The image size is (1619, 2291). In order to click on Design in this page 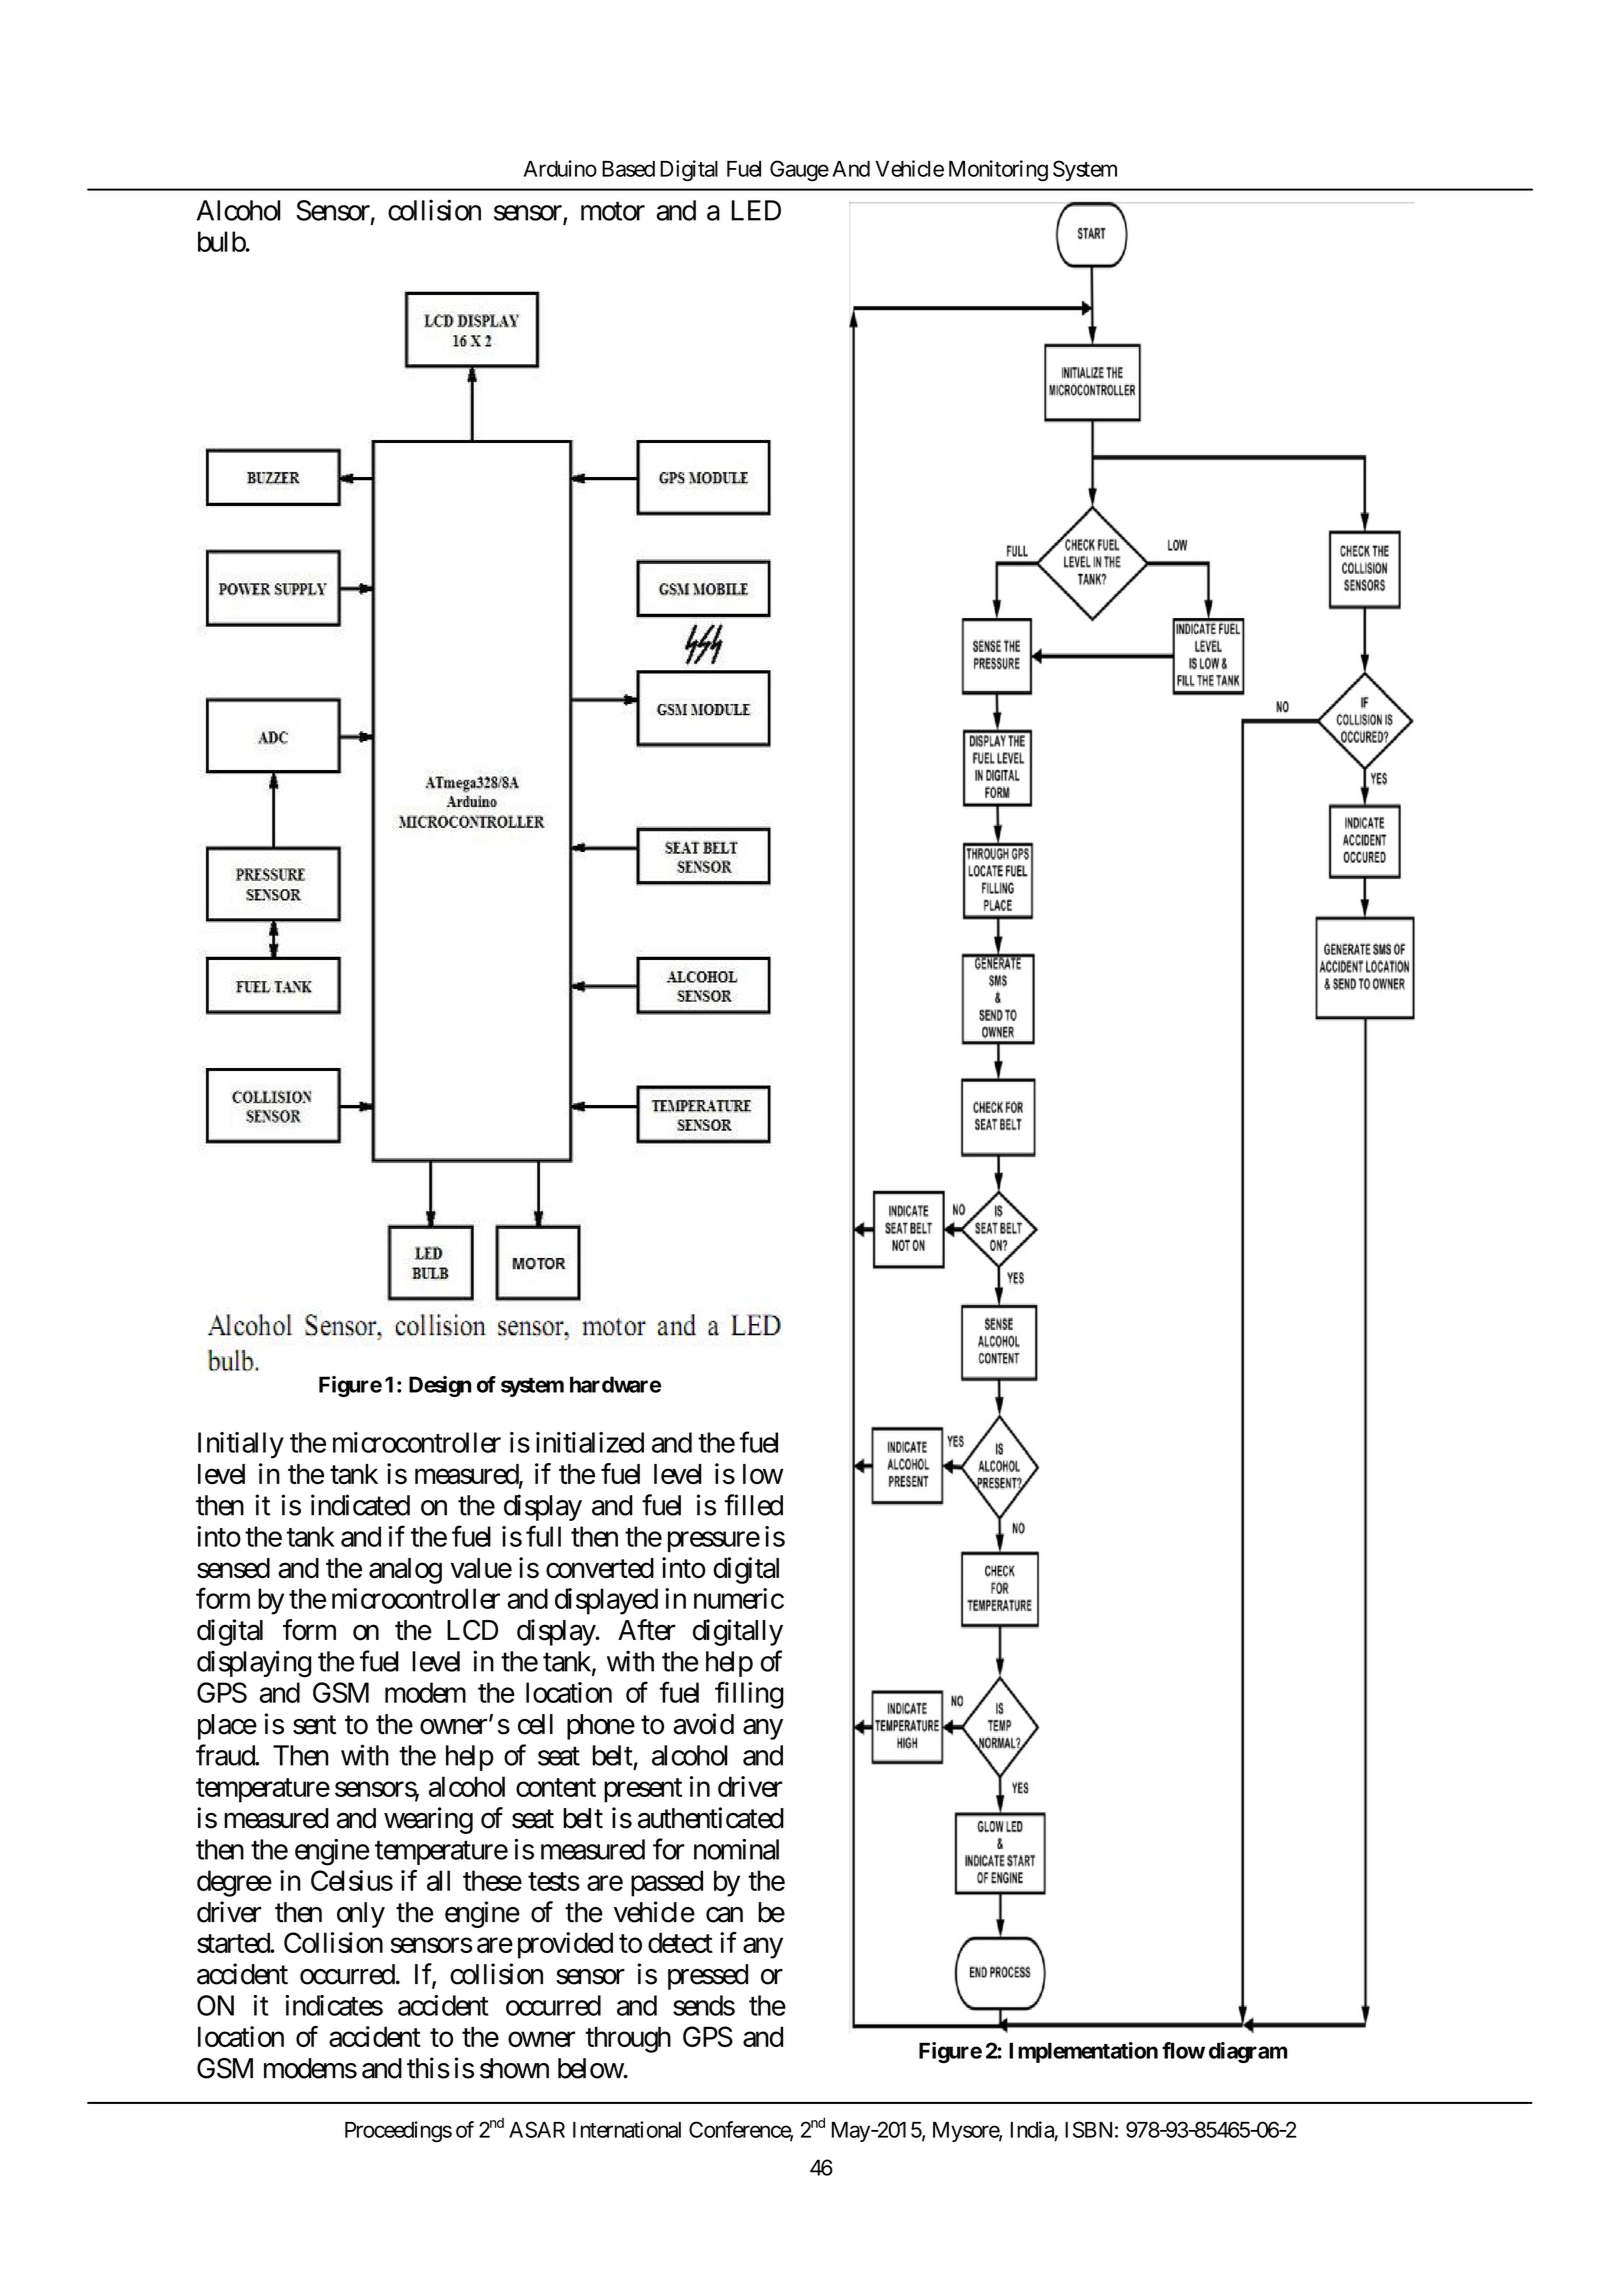, I will do `click(440, 1386)`.
